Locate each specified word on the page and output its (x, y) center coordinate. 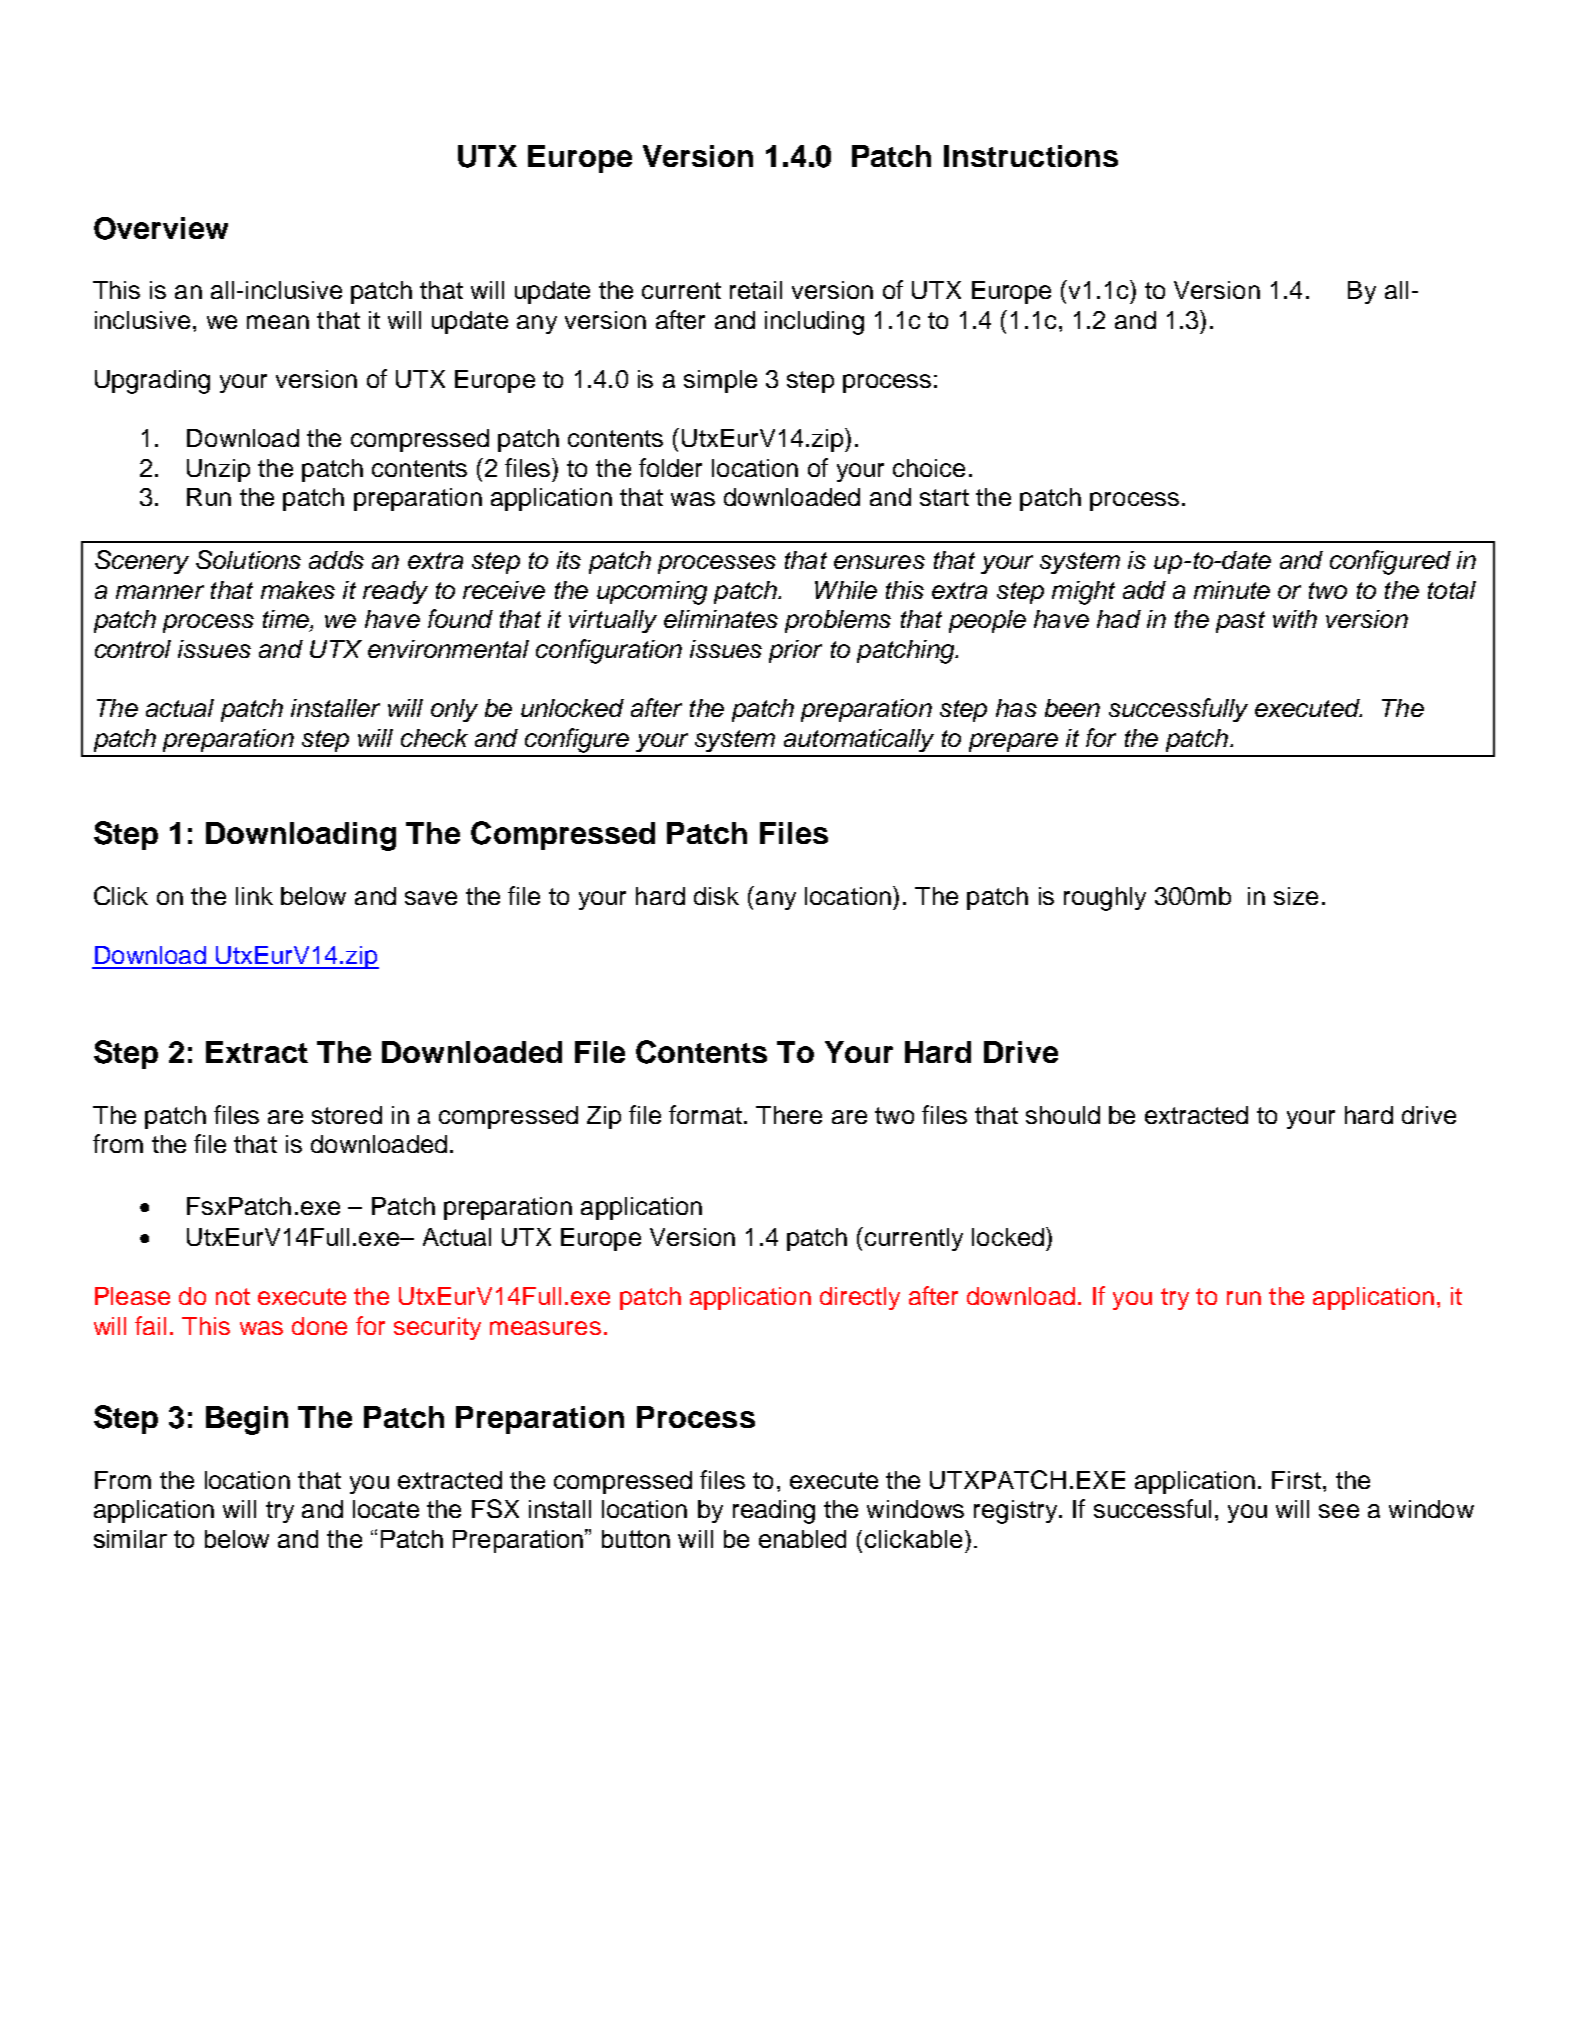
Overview (161, 228)
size (1296, 896)
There (789, 1115)
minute (1232, 590)
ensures (879, 562)
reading (774, 1512)
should (1063, 1115)
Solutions (248, 559)
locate (386, 1509)
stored (347, 1115)
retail (756, 290)
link (254, 896)
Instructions (1031, 156)
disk (716, 896)
